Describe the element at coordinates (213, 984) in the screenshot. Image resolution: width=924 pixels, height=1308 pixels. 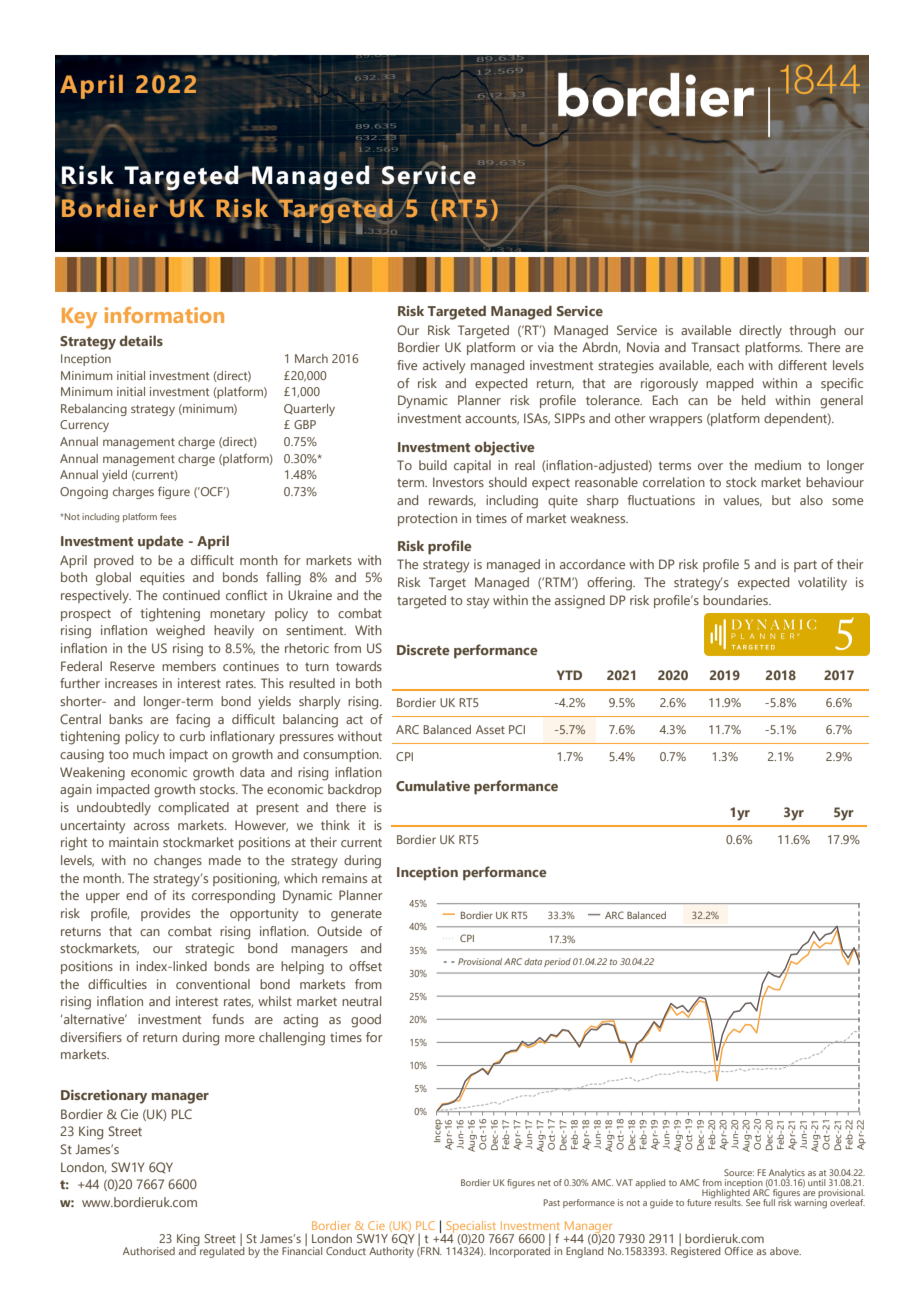
I see `conventional` at that location.
